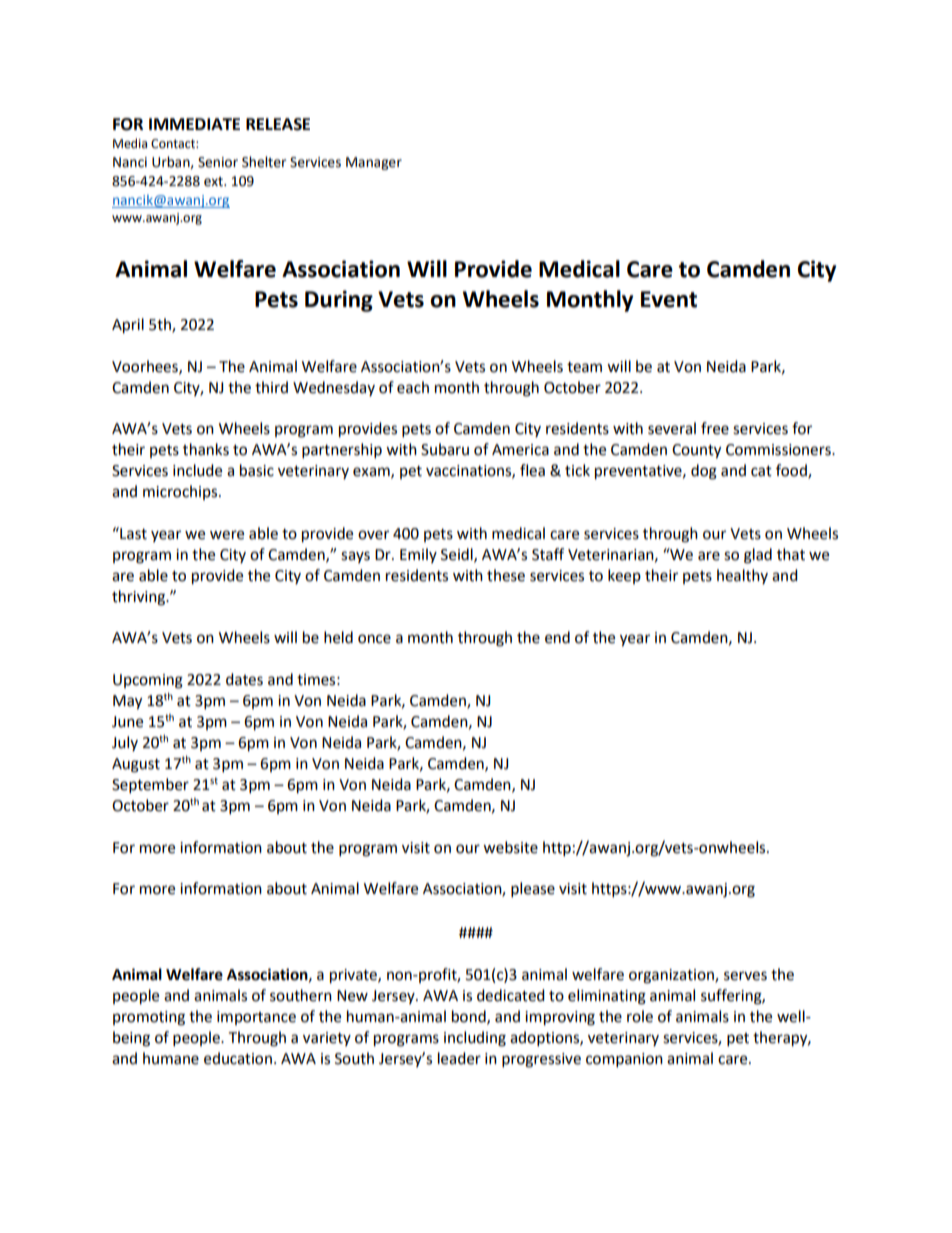 This screenshot has width=952, height=1233. What do you see at coordinates (704, 472) in the screenshot?
I see `dog` at bounding box center [704, 472].
